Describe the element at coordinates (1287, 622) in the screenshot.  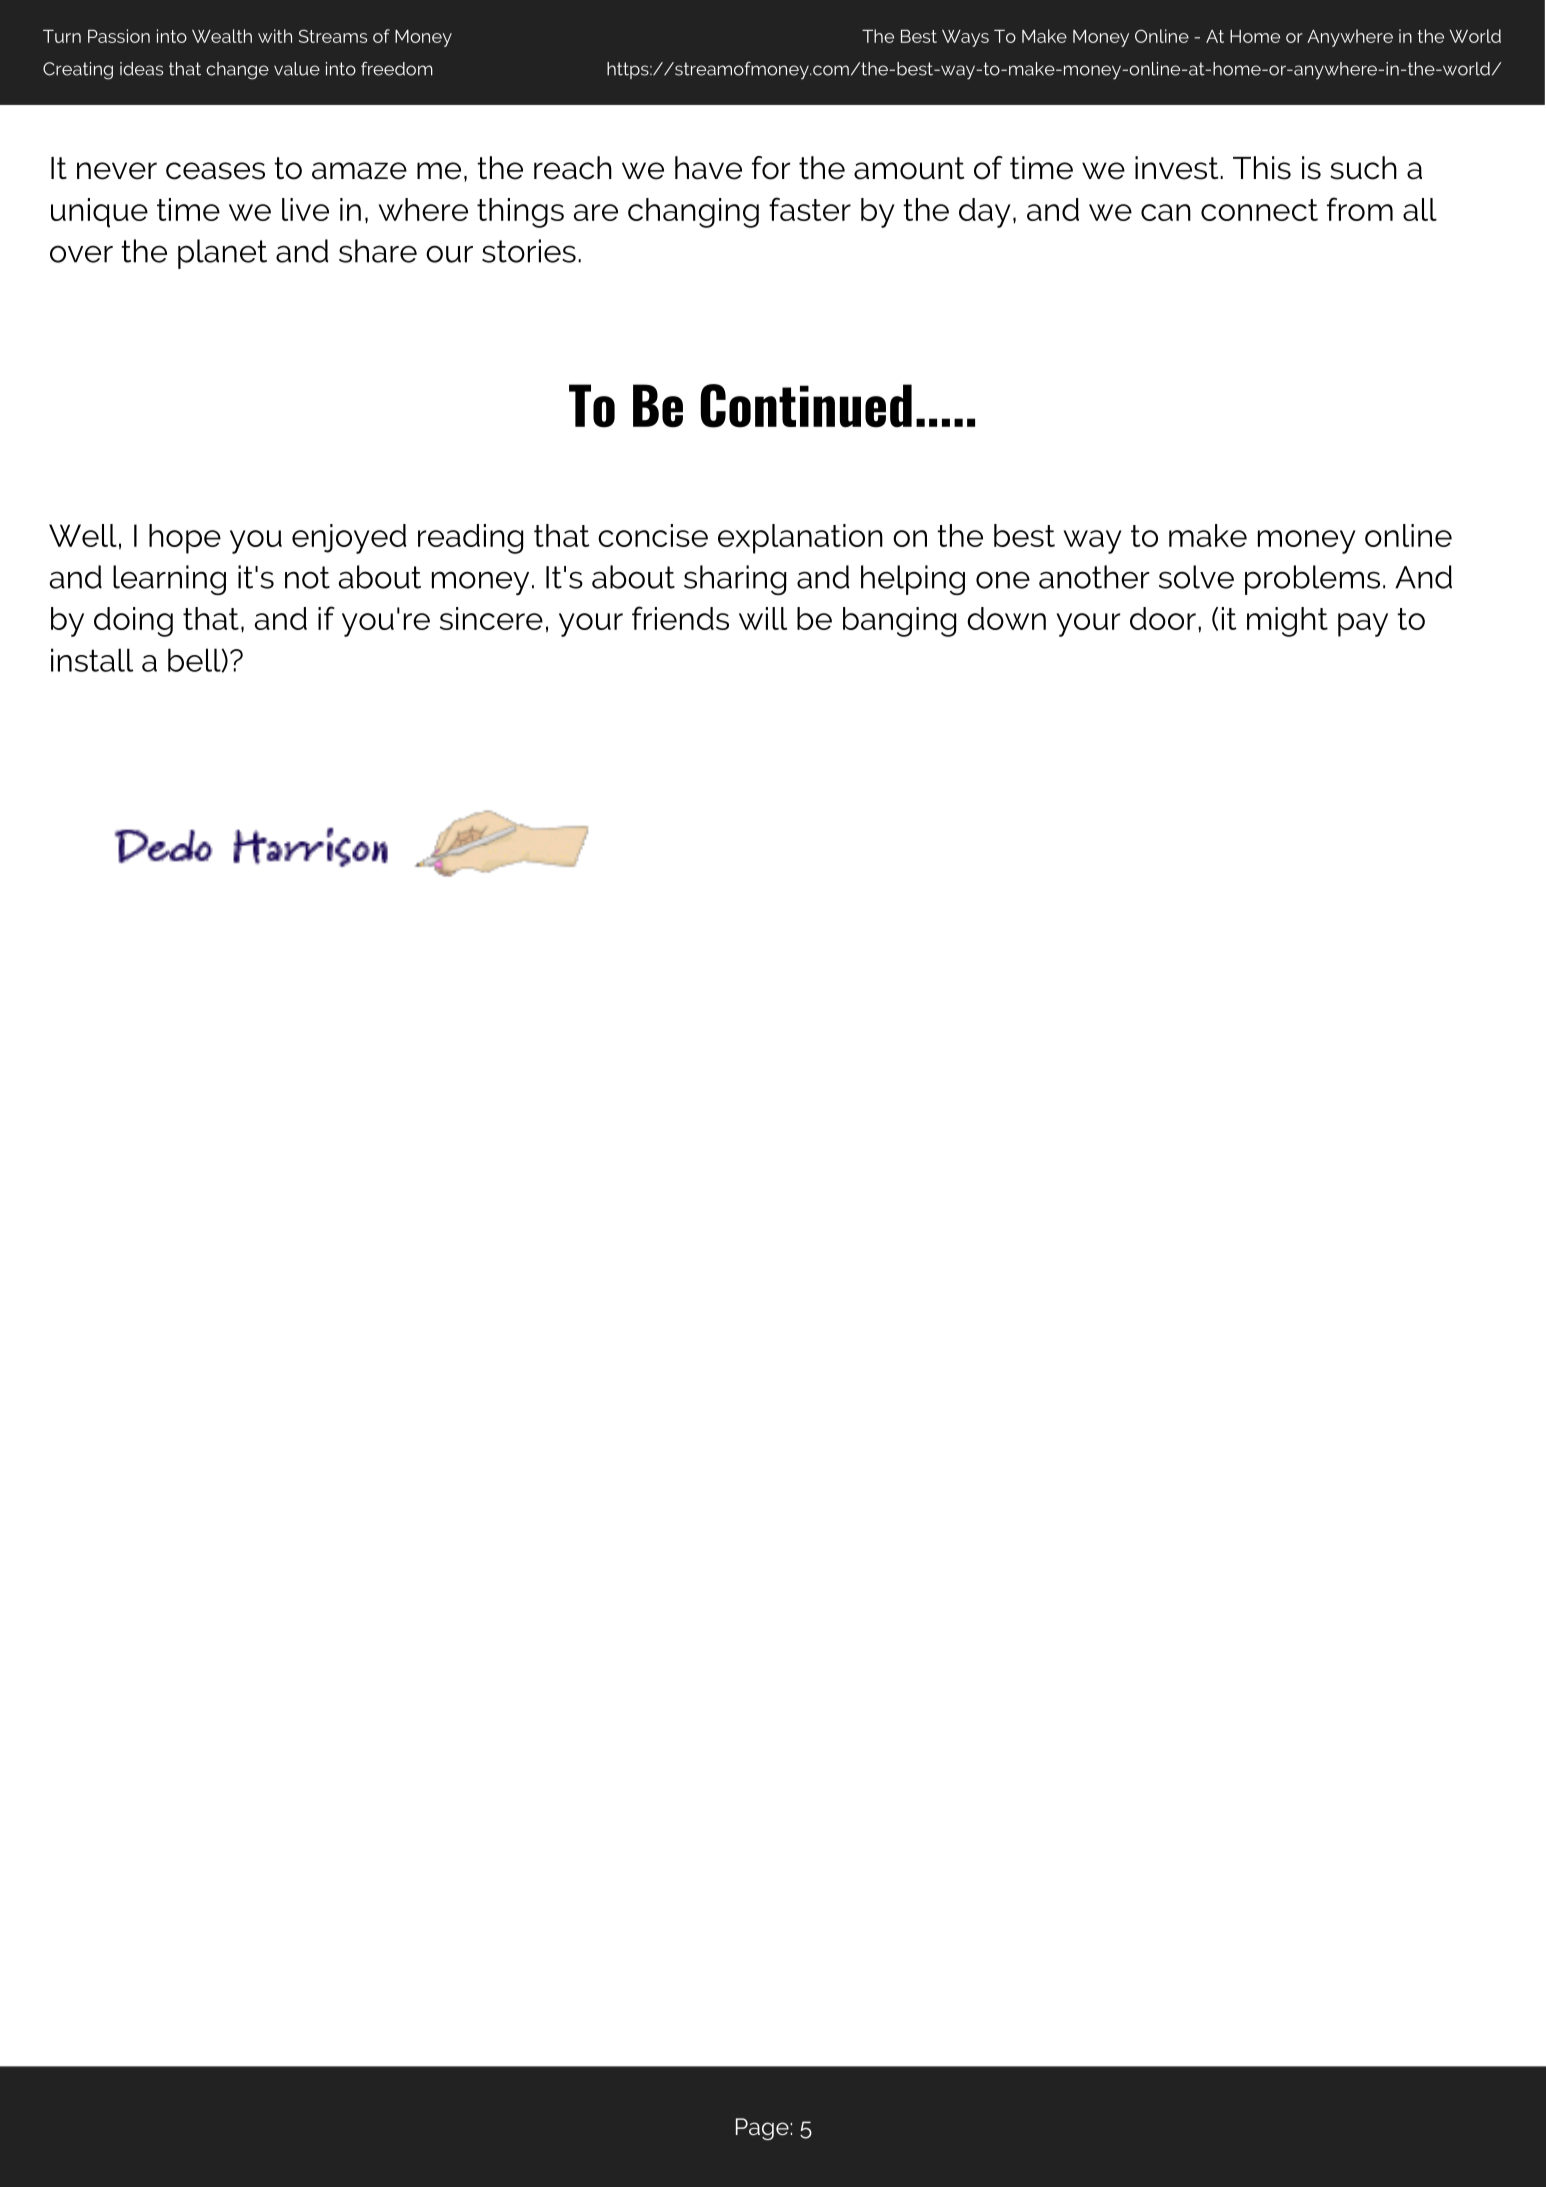
I see `might` at that location.
